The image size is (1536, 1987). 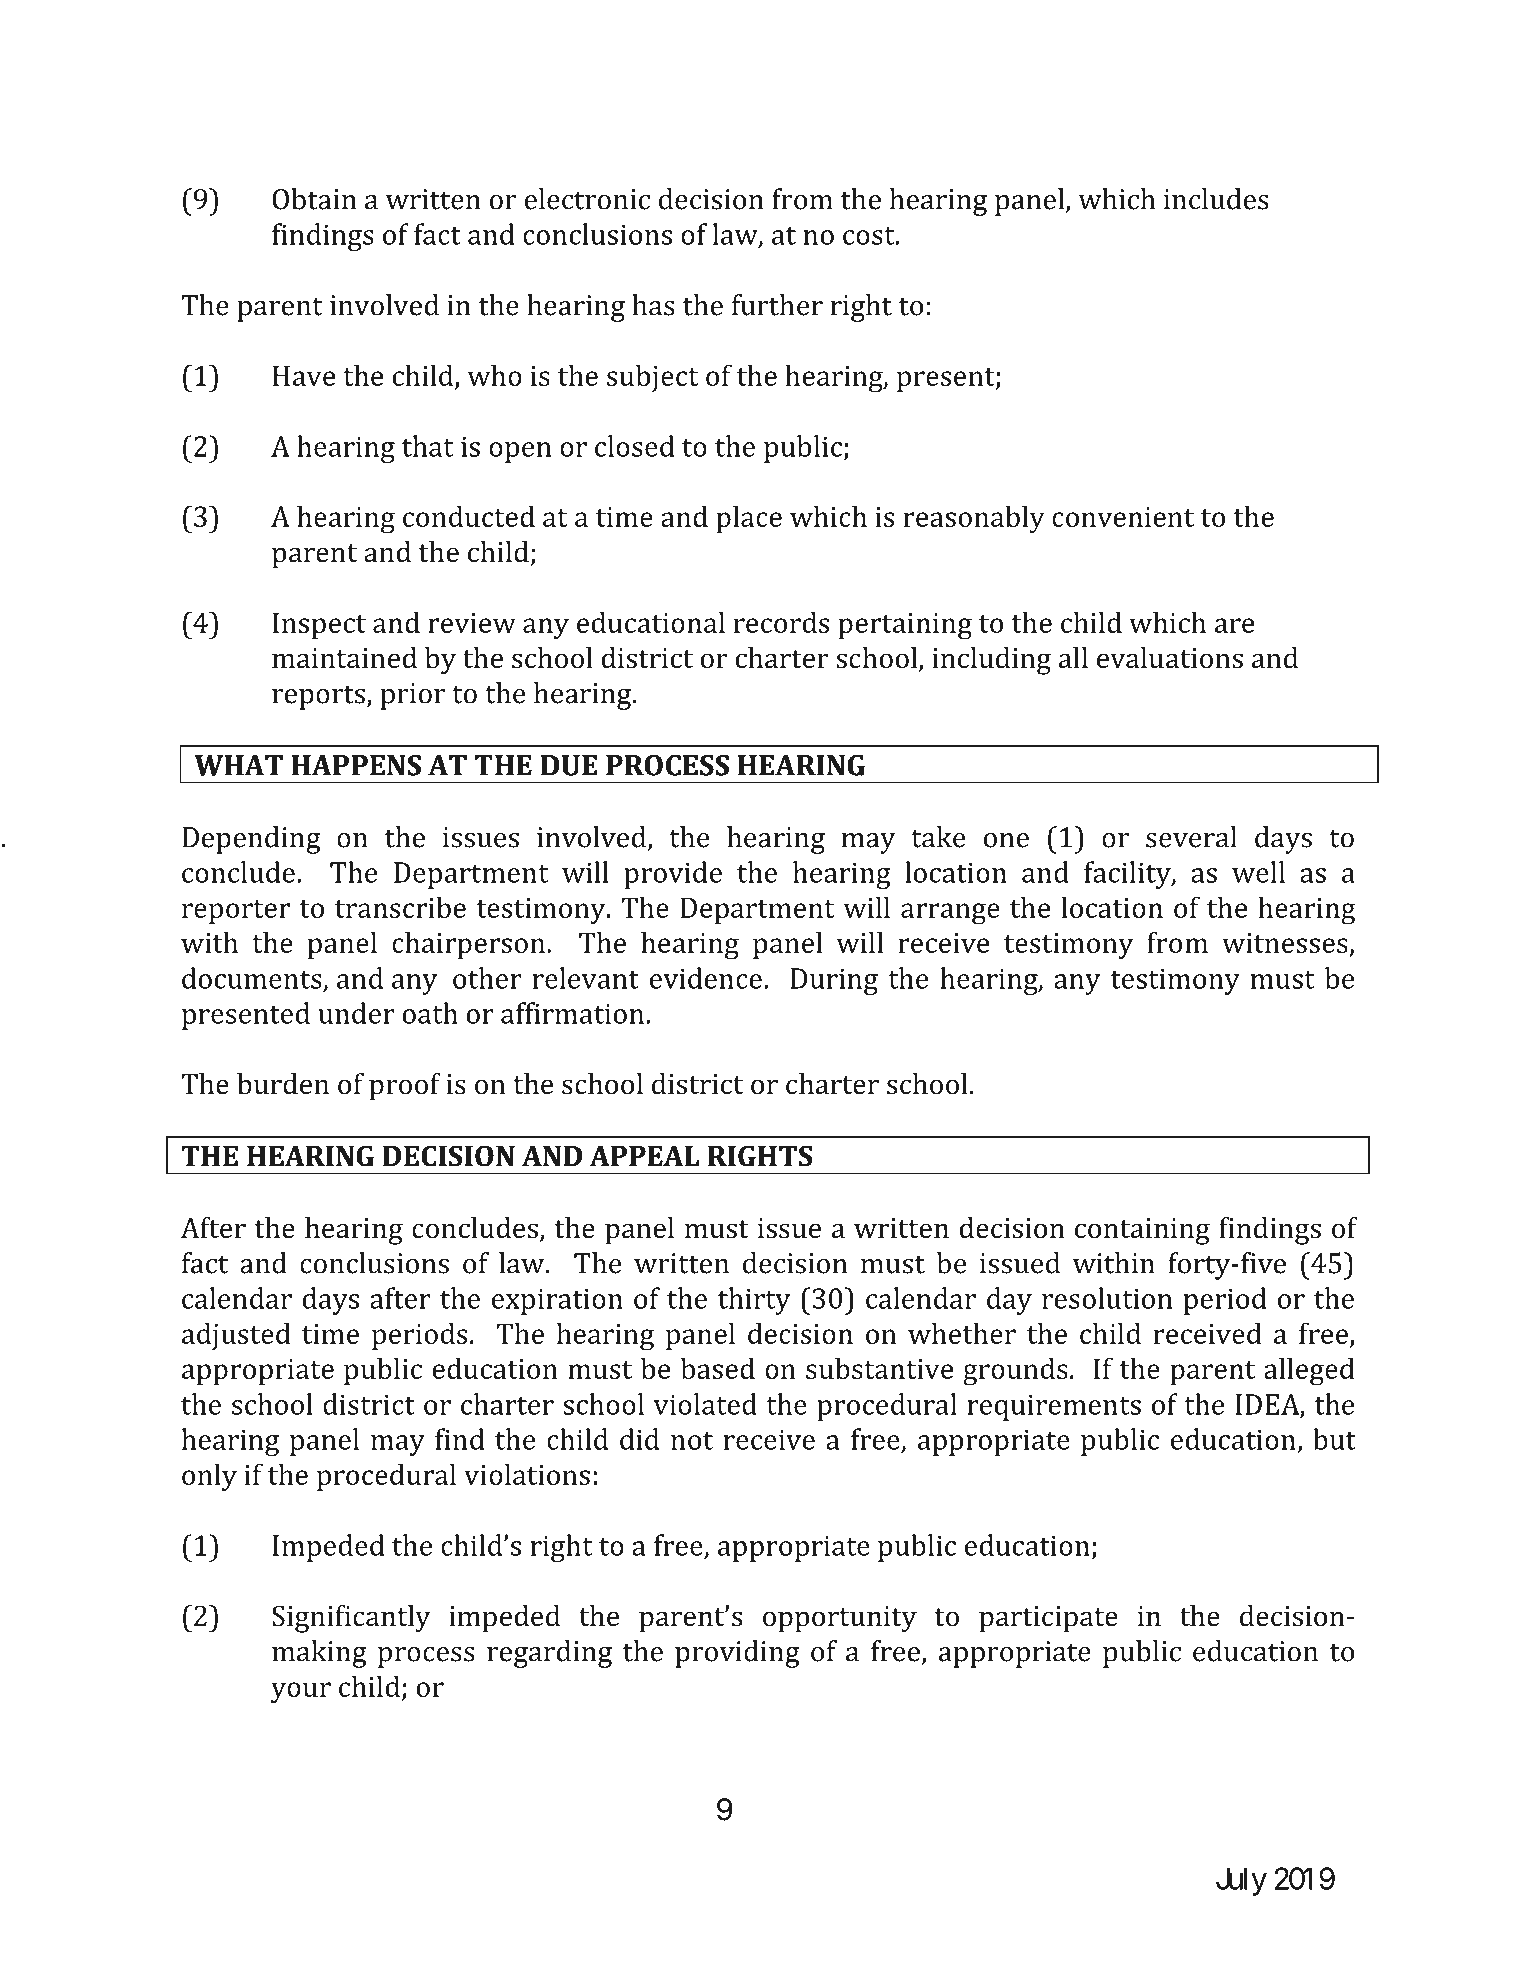 What do you see at coordinates (834, 981) in the document?
I see `During` at bounding box center [834, 981].
